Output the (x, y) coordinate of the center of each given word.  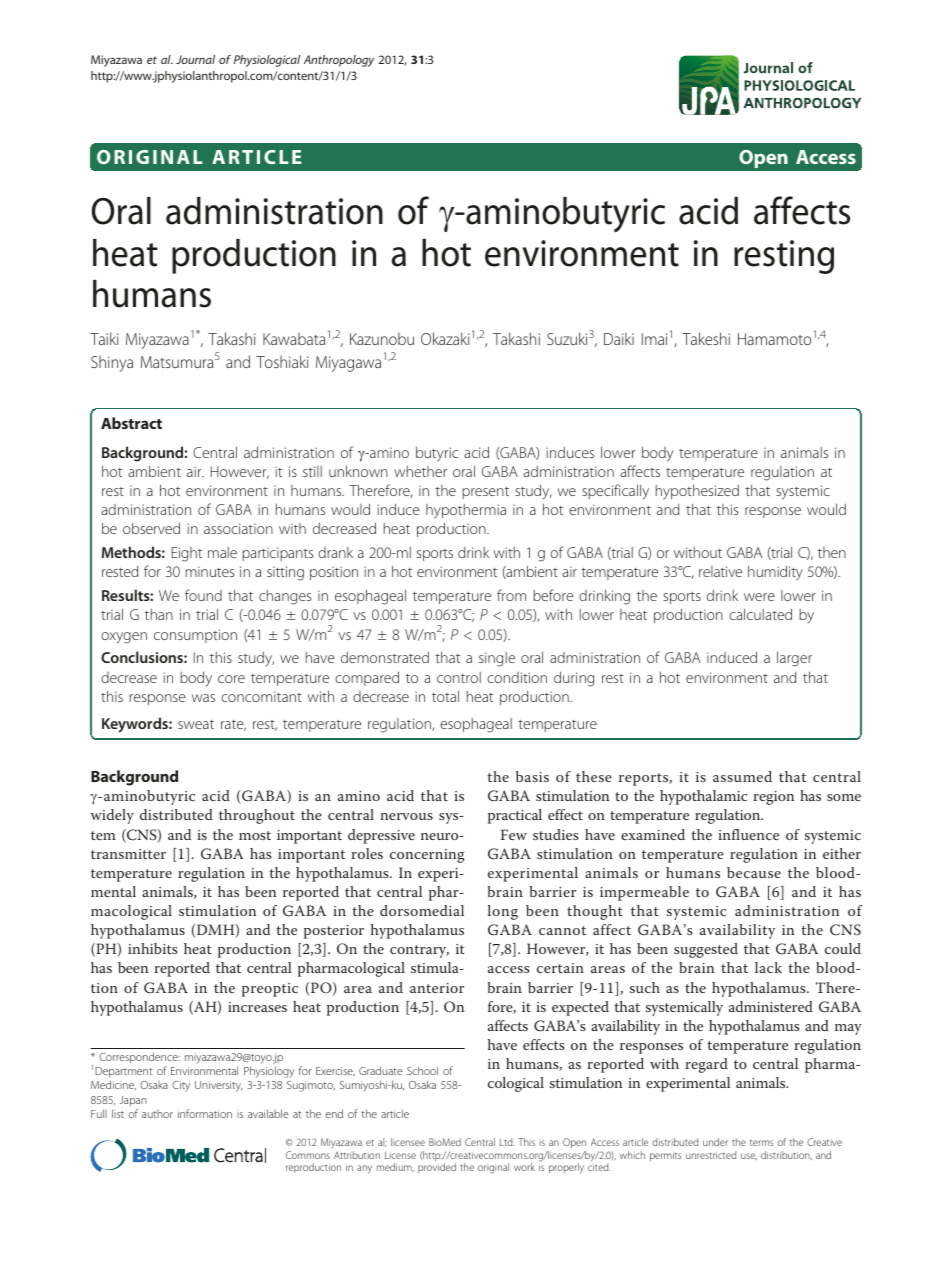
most (255, 835)
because (754, 872)
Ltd (507, 1142)
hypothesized (697, 491)
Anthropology (339, 61)
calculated (760, 614)
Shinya (112, 364)
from (511, 595)
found (203, 595)
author (157, 1114)
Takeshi (706, 338)
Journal (195, 59)
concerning (427, 856)
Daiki (619, 339)
